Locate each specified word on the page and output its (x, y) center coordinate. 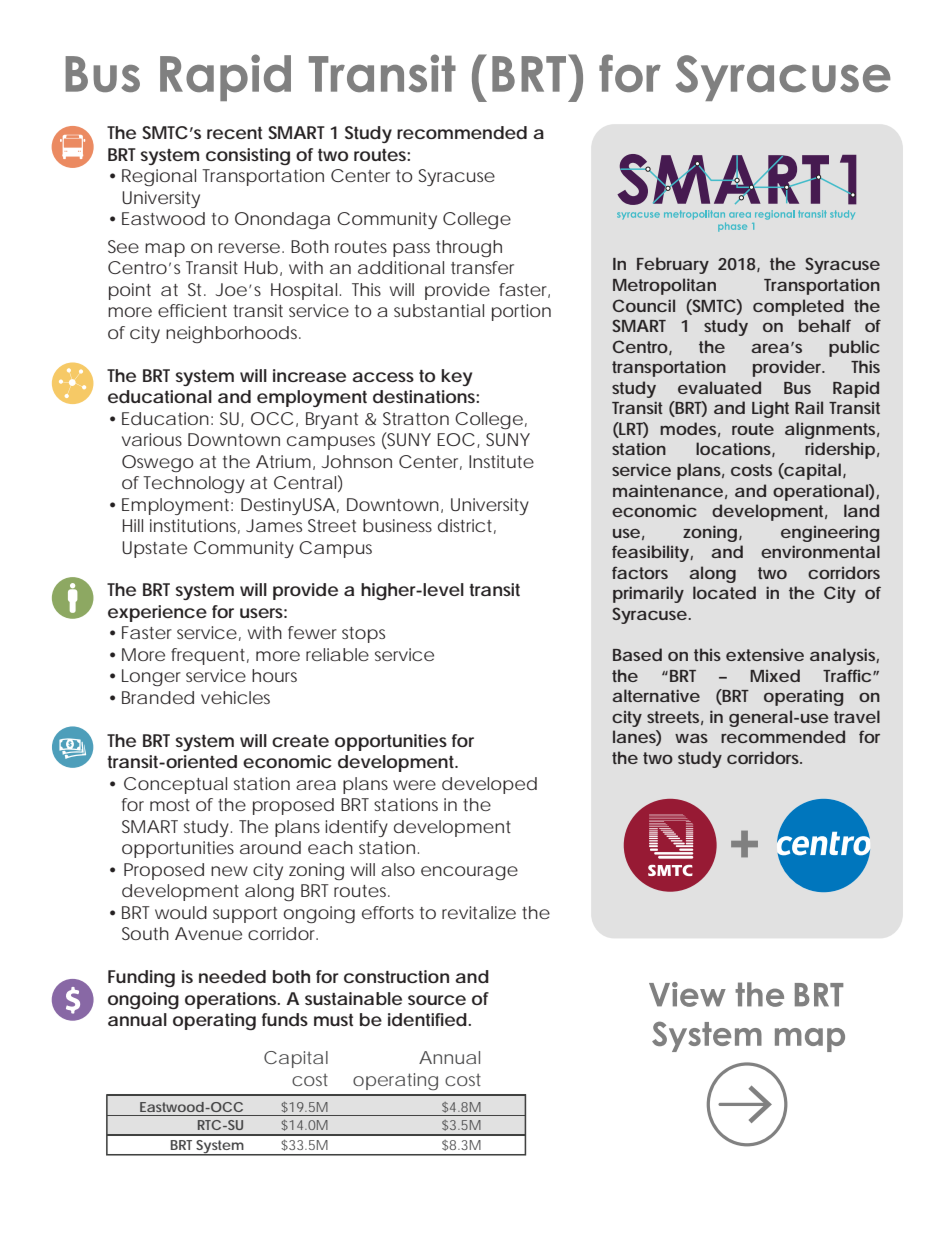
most (170, 805)
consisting (248, 156)
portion (521, 312)
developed (489, 785)
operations (232, 1000)
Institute (501, 461)
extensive (765, 655)
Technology (194, 484)
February (673, 265)
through (469, 248)
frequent (210, 656)
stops (363, 635)
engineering (830, 533)
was (691, 738)
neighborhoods (233, 334)
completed (798, 307)
